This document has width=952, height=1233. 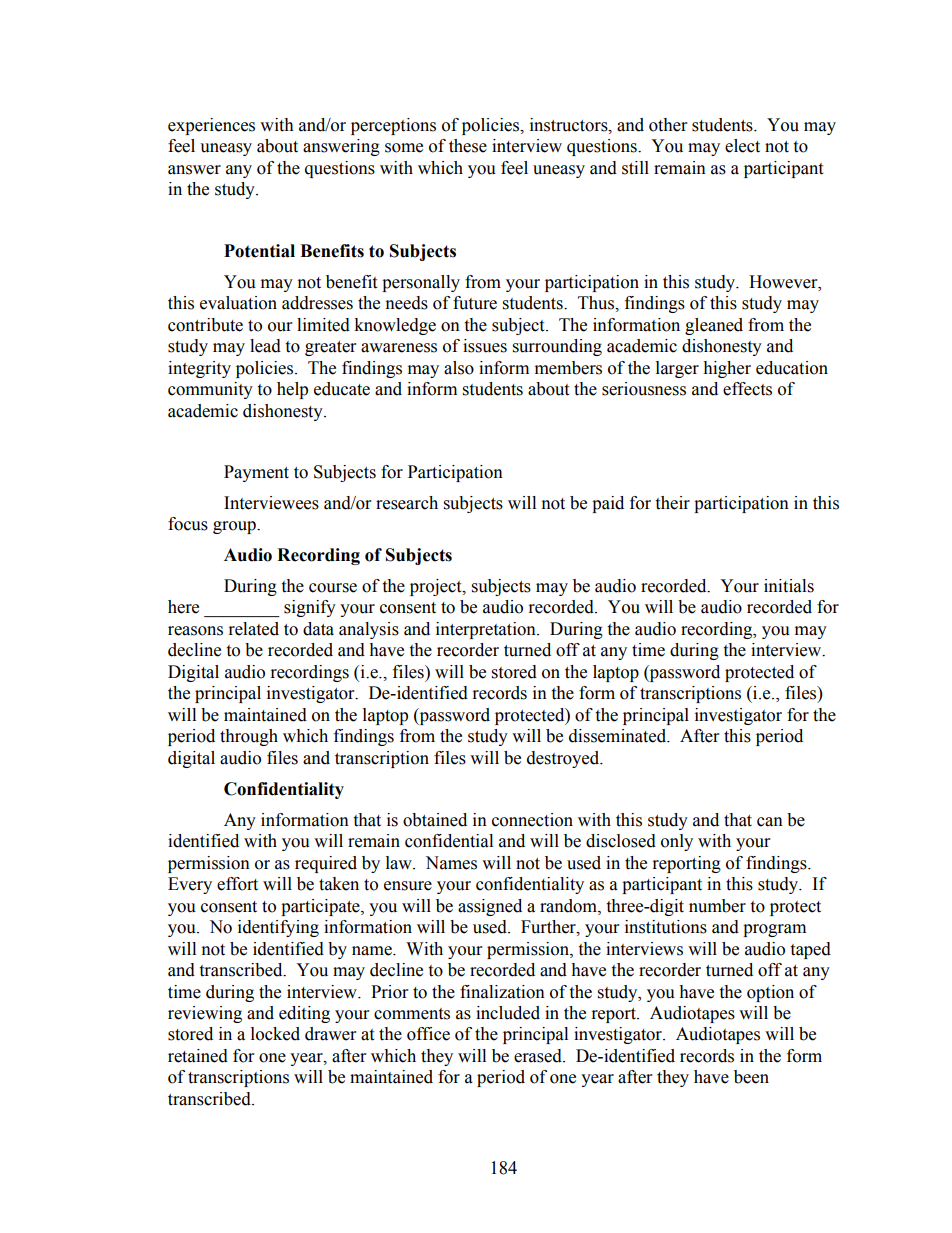 I want to click on locked, so click(x=275, y=1034).
